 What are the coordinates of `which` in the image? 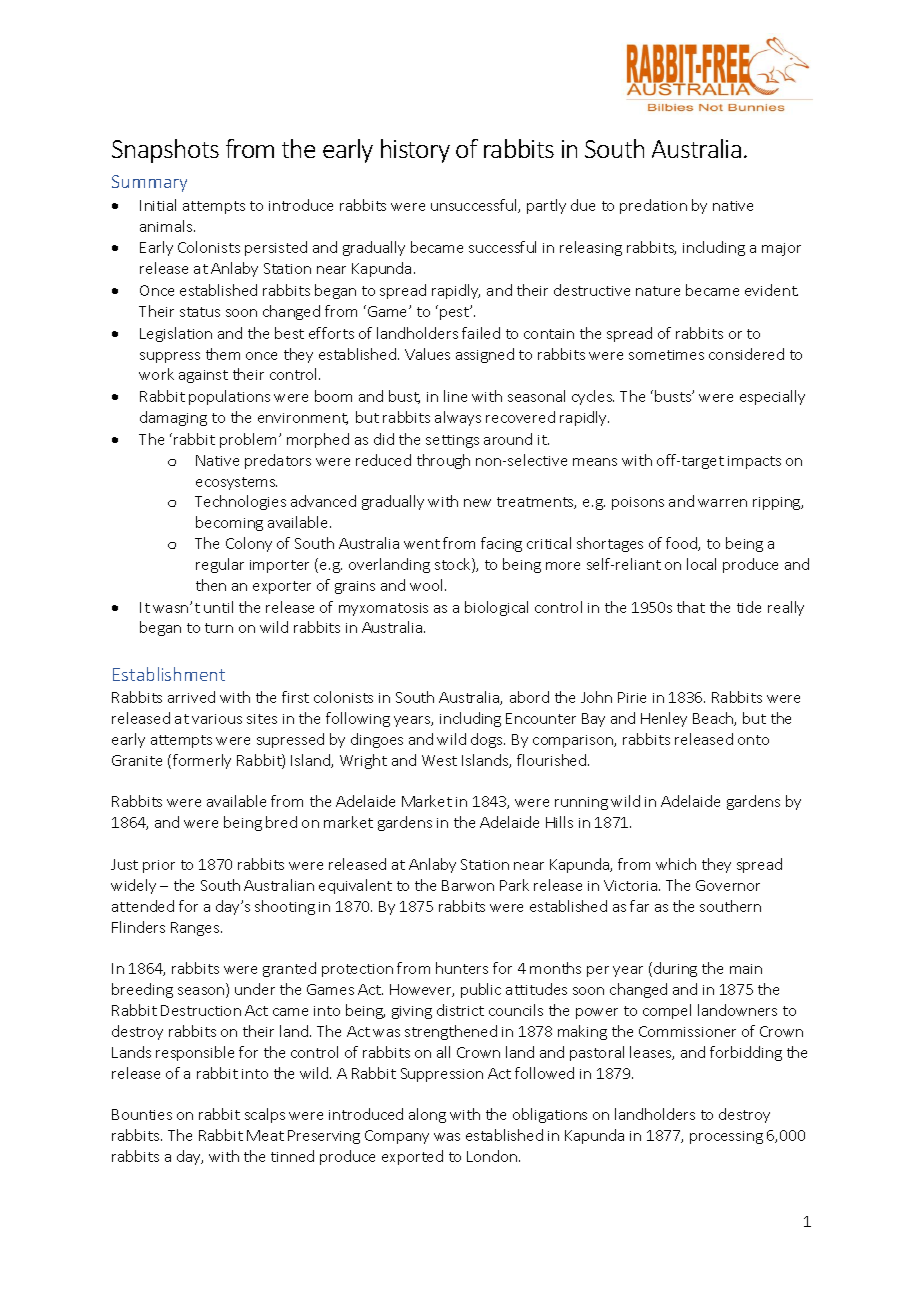 It's located at (676, 864).
